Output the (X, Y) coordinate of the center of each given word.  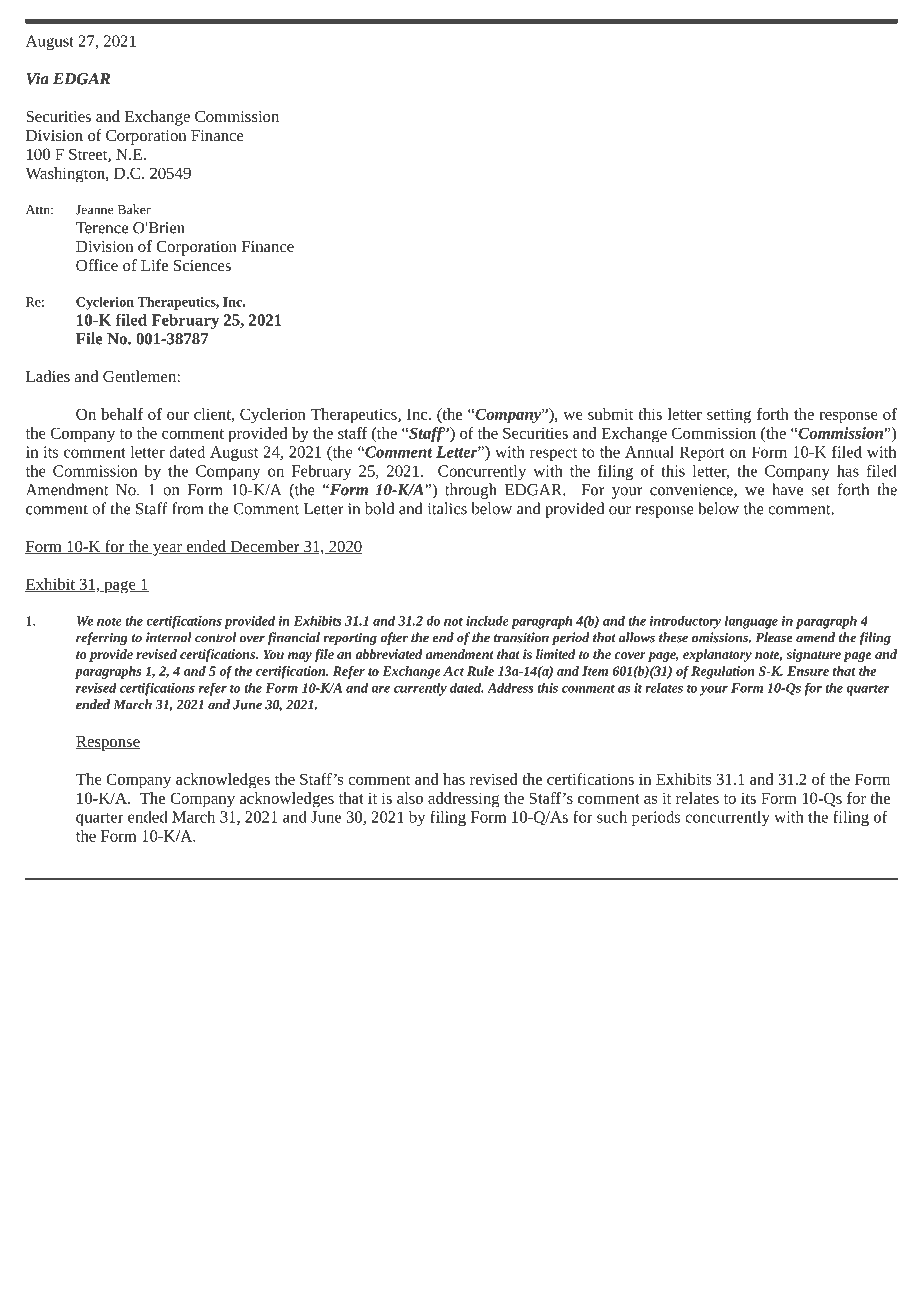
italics (447, 508)
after (394, 639)
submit (610, 414)
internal (168, 637)
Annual (649, 452)
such (612, 817)
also (410, 798)
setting (729, 416)
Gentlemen (140, 376)
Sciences (202, 265)
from (188, 508)
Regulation (723, 672)
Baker (134, 209)
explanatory (717, 655)
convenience (692, 491)
